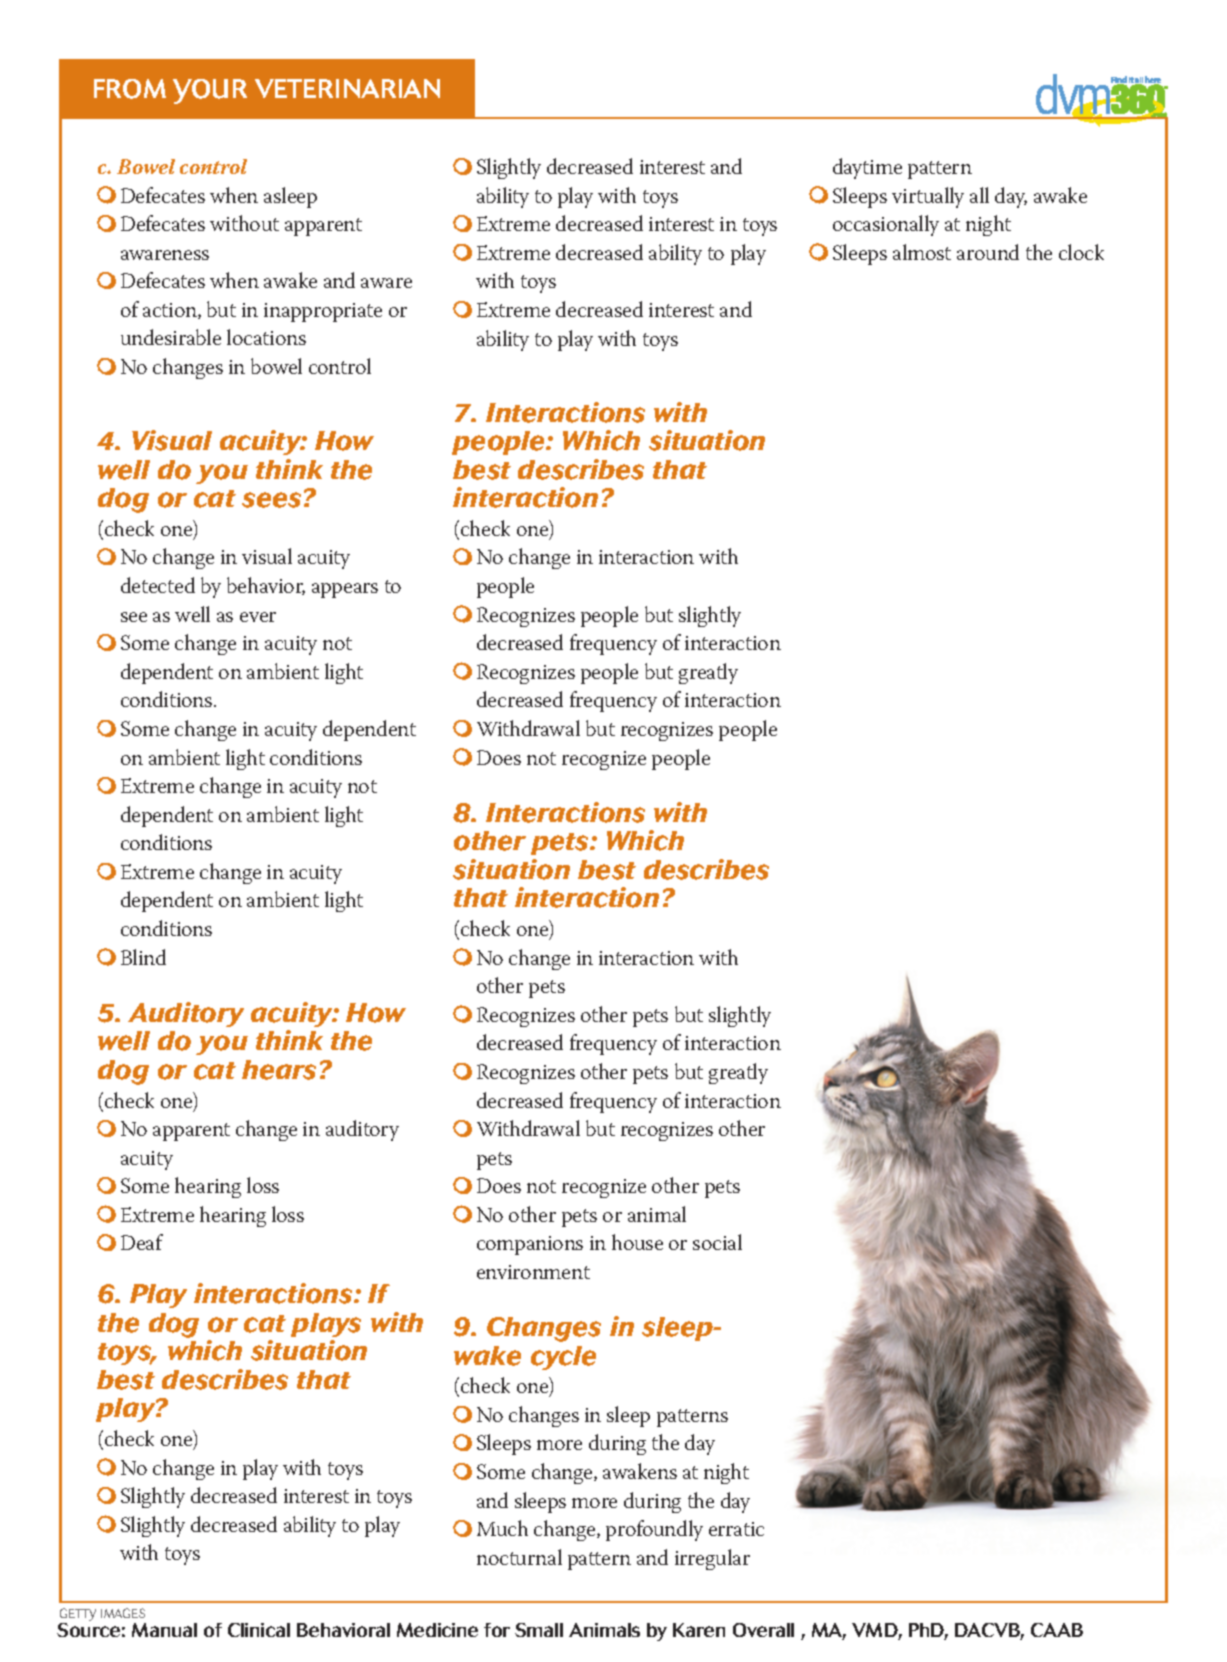  I want to click on house, so click(637, 1242).
